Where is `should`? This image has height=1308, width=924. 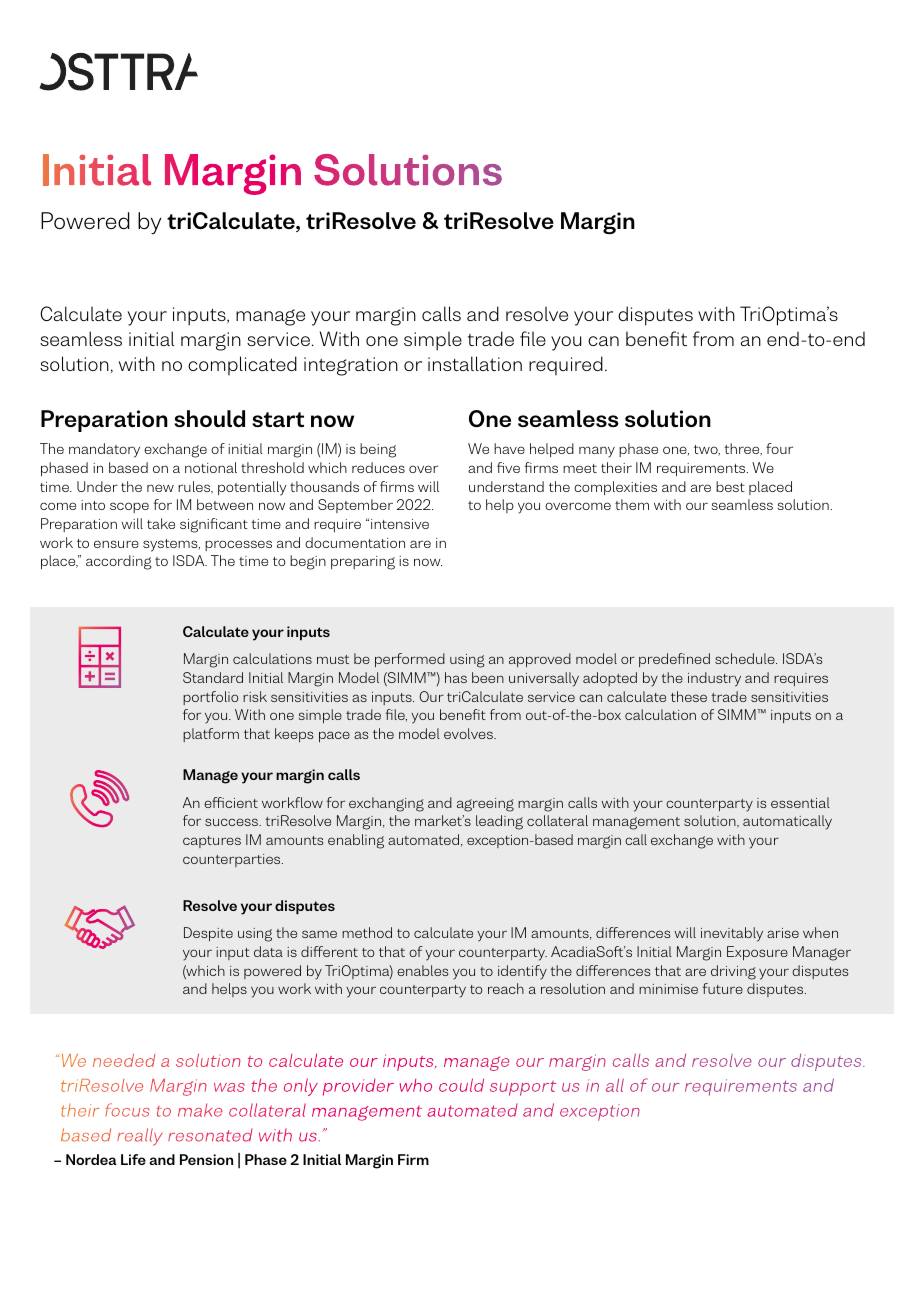
should is located at coordinates (209, 418).
